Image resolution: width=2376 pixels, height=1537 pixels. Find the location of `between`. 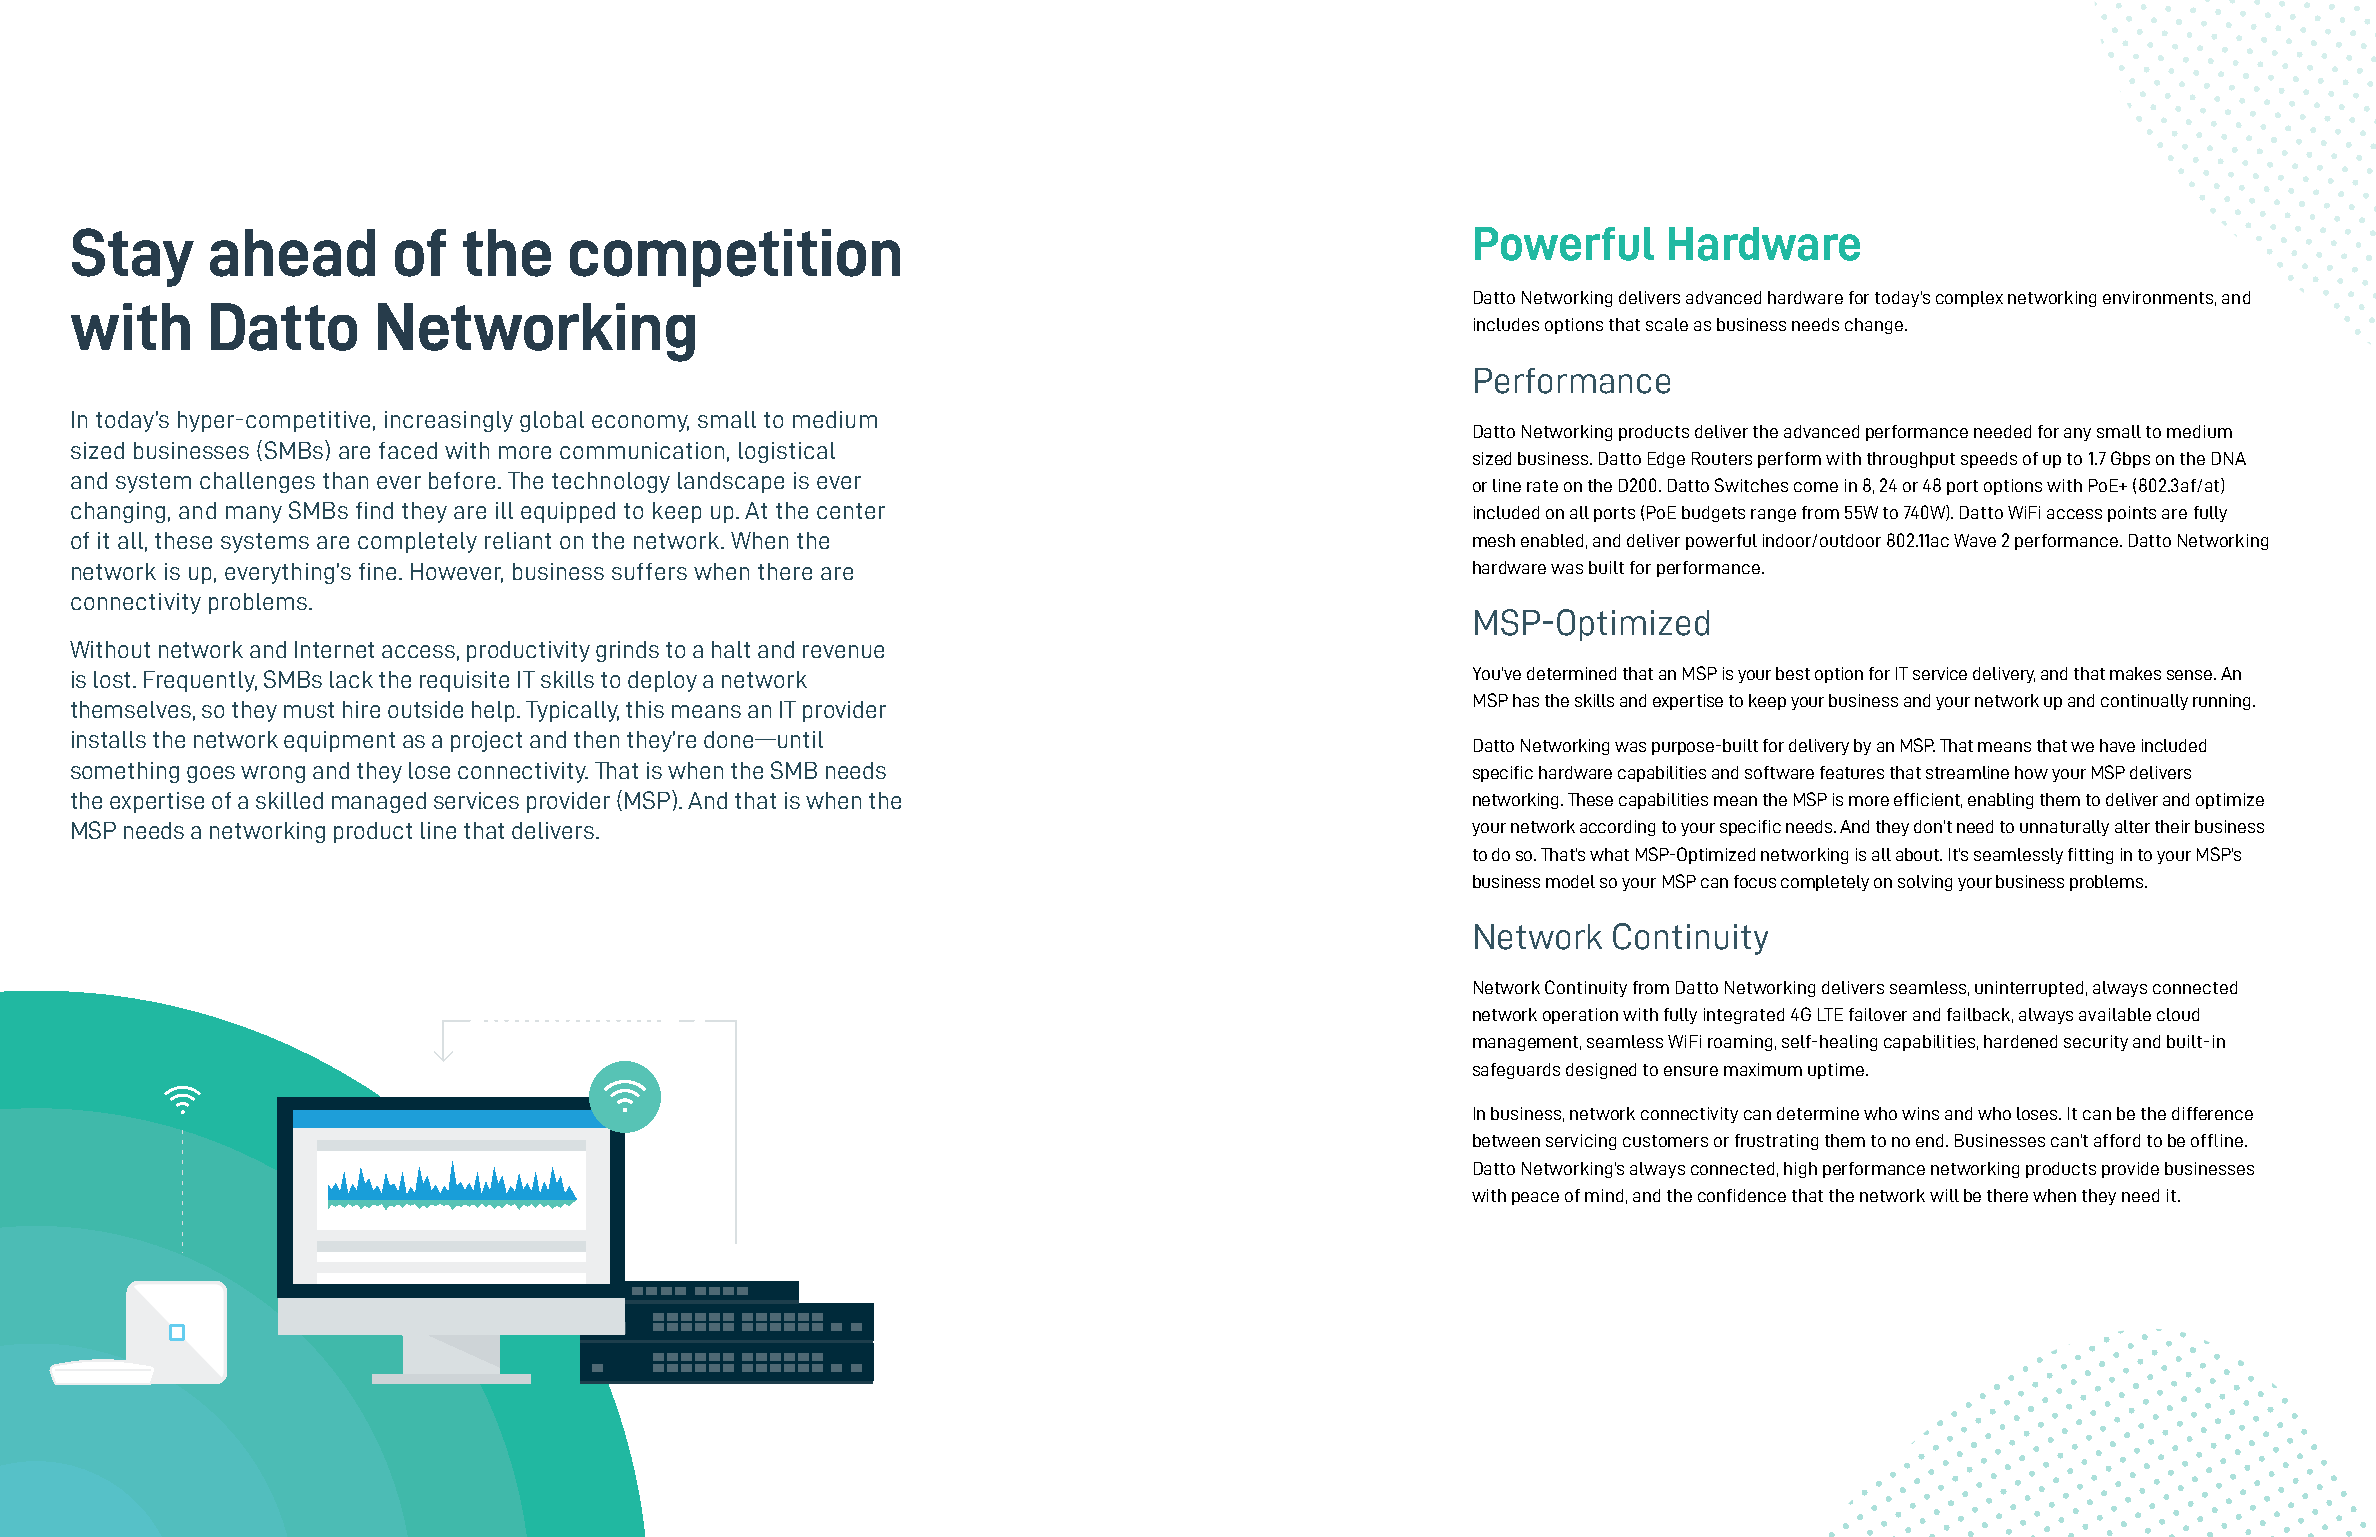

between is located at coordinates (1506, 1140).
